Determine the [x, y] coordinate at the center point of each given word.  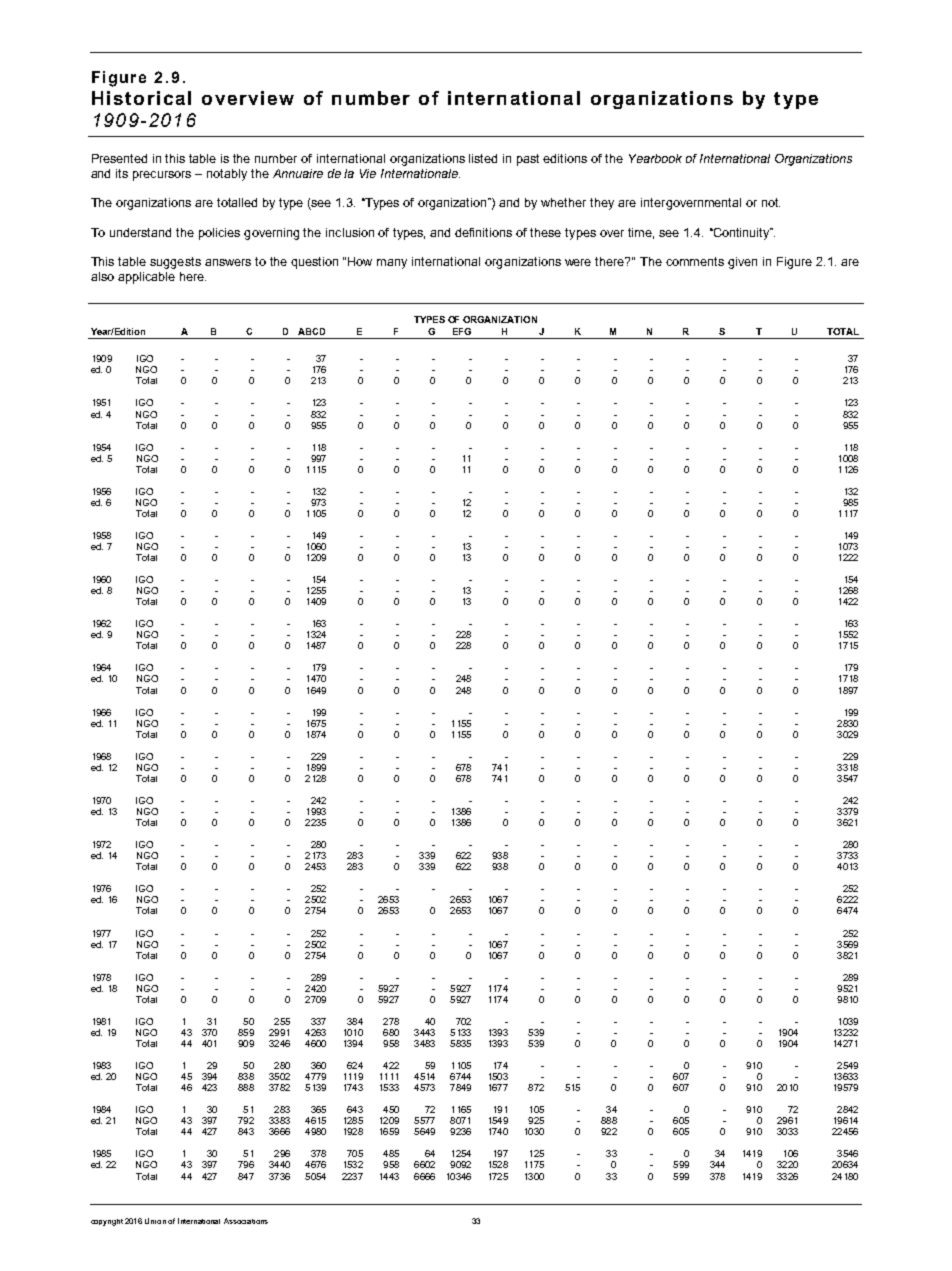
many [392, 264]
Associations [246, 1221]
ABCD [311, 331]
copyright [107, 1222]
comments [695, 261]
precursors [162, 176]
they [602, 204]
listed [483, 158]
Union [155, 1221]
